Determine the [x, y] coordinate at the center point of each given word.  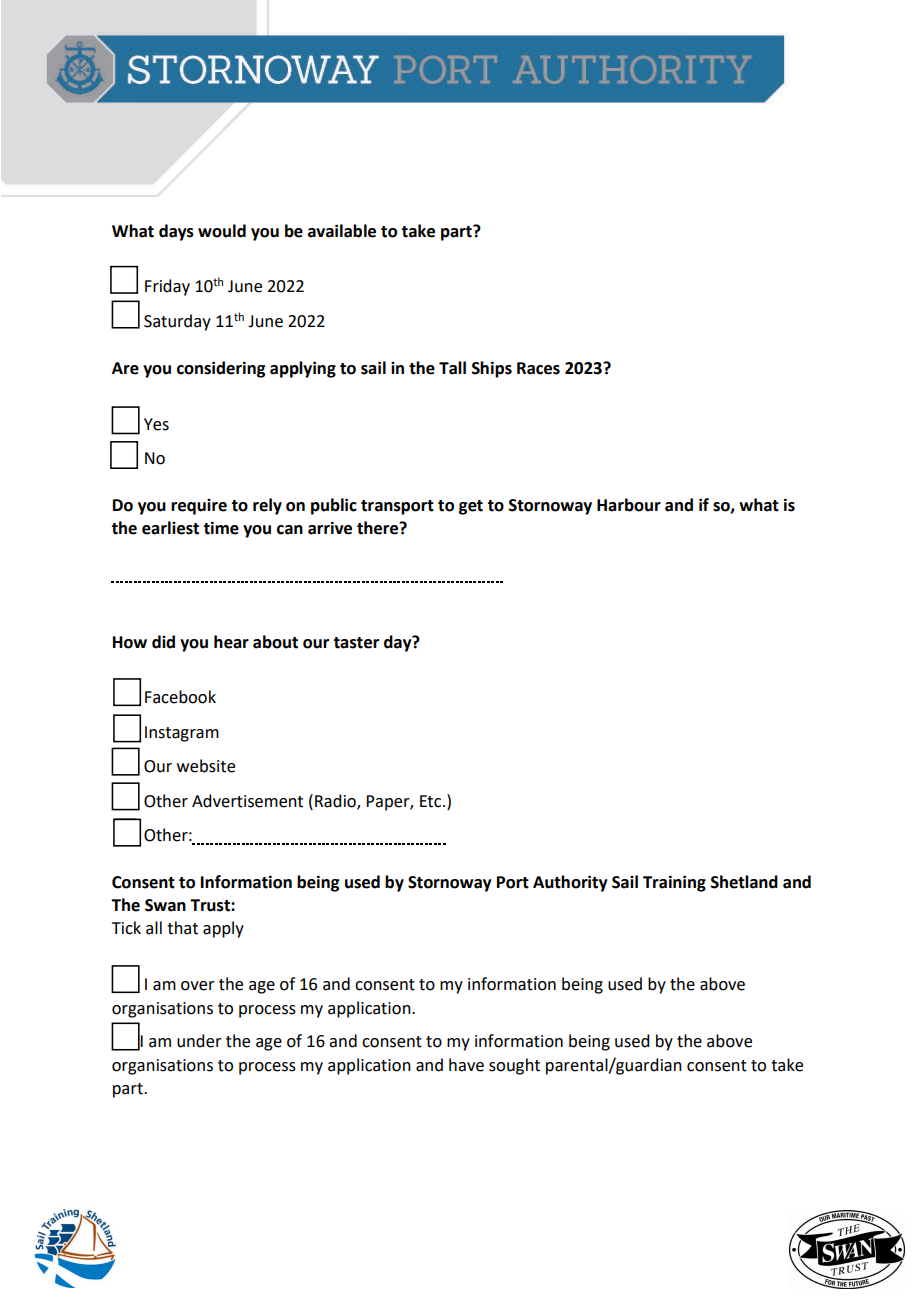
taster [356, 643]
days [176, 232]
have [466, 1065]
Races [538, 368]
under [199, 1041]
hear [231, 642]
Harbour [629, 505]
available [342, 231]
